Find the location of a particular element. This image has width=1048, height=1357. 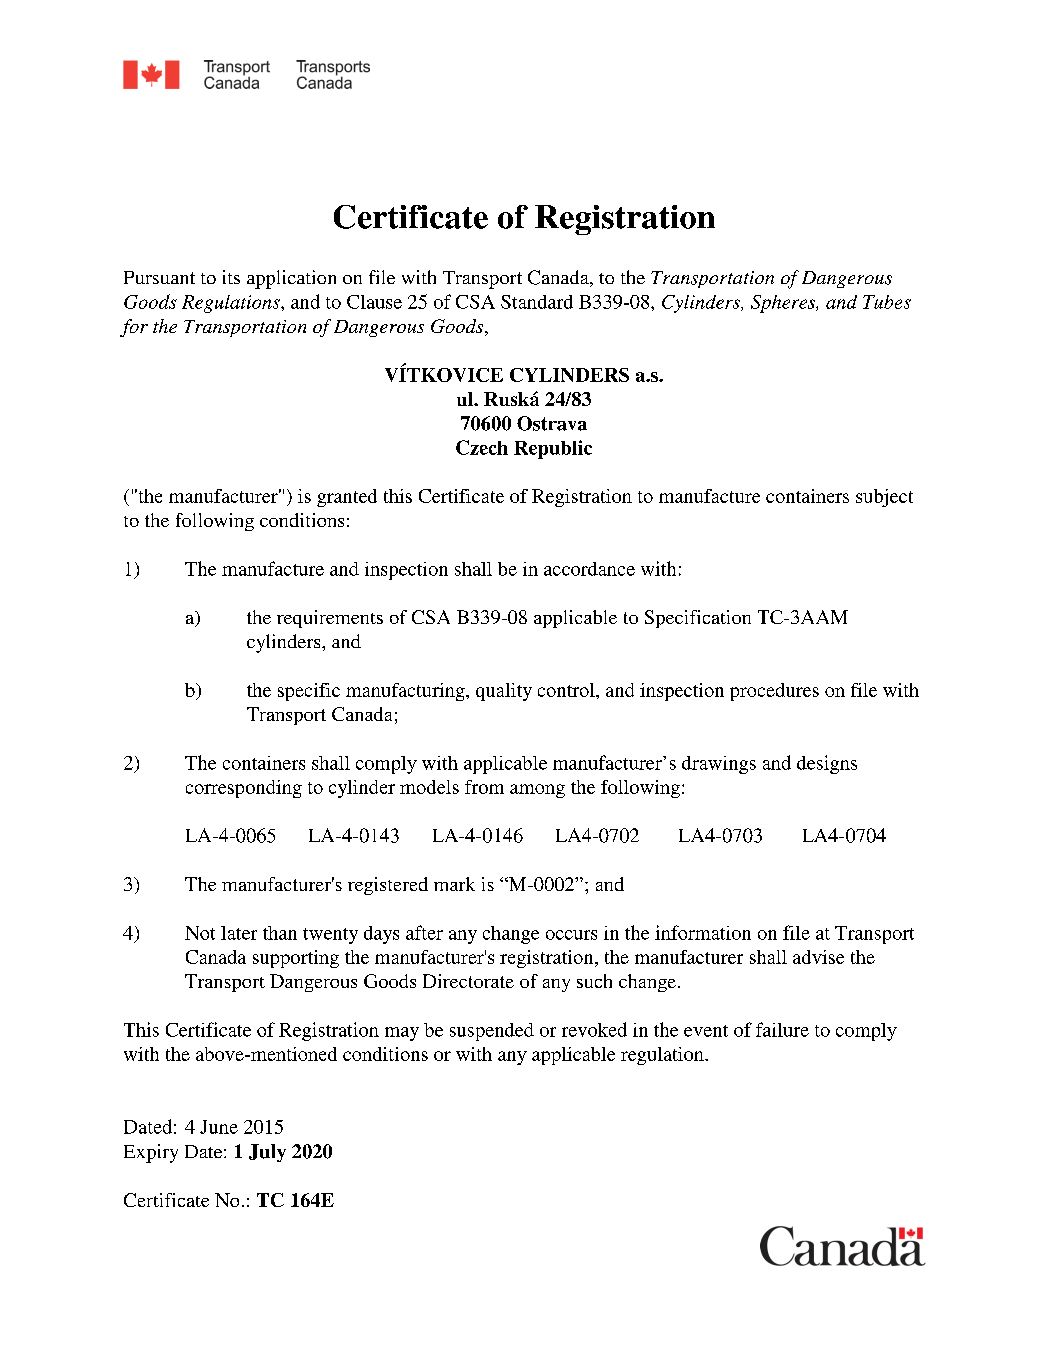

procedures is located at coordinates (774, 692).
